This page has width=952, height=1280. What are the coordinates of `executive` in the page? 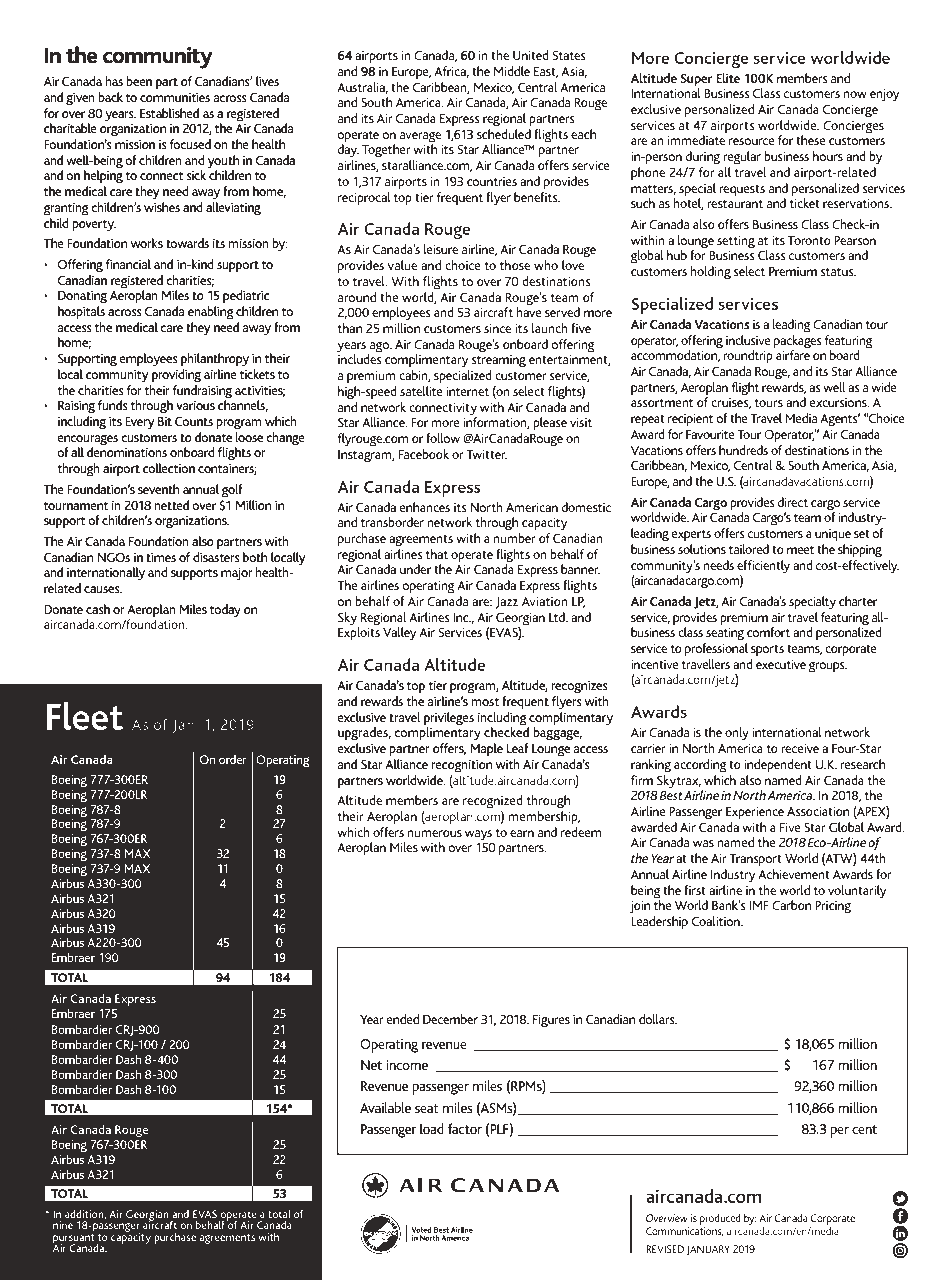 It's located at (781, 664).
